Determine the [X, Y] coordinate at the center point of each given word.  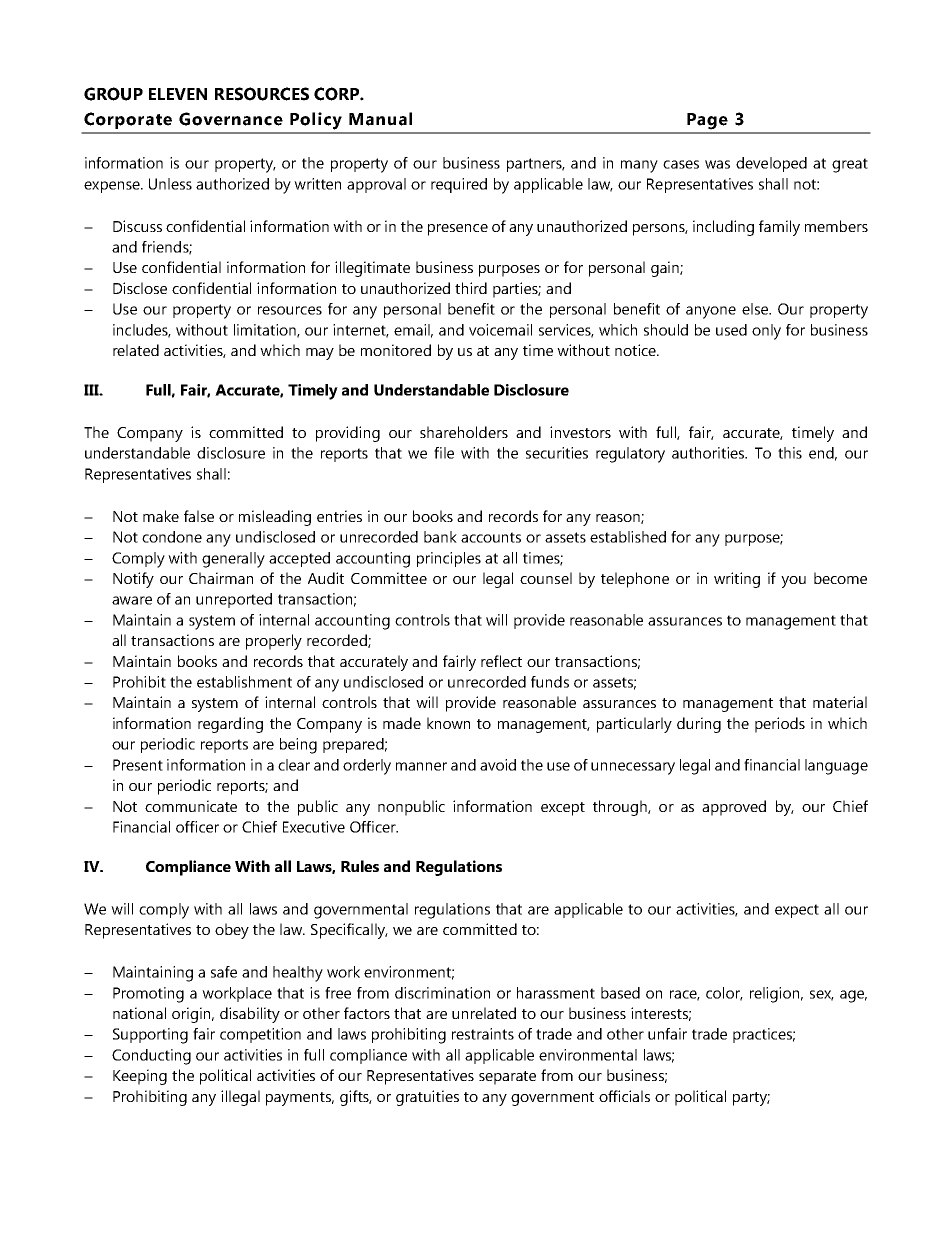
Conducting [151, 1057]
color [724, 994]
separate [507, 1078]
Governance [231, 119]
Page [707, 121]
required [459, 185]
